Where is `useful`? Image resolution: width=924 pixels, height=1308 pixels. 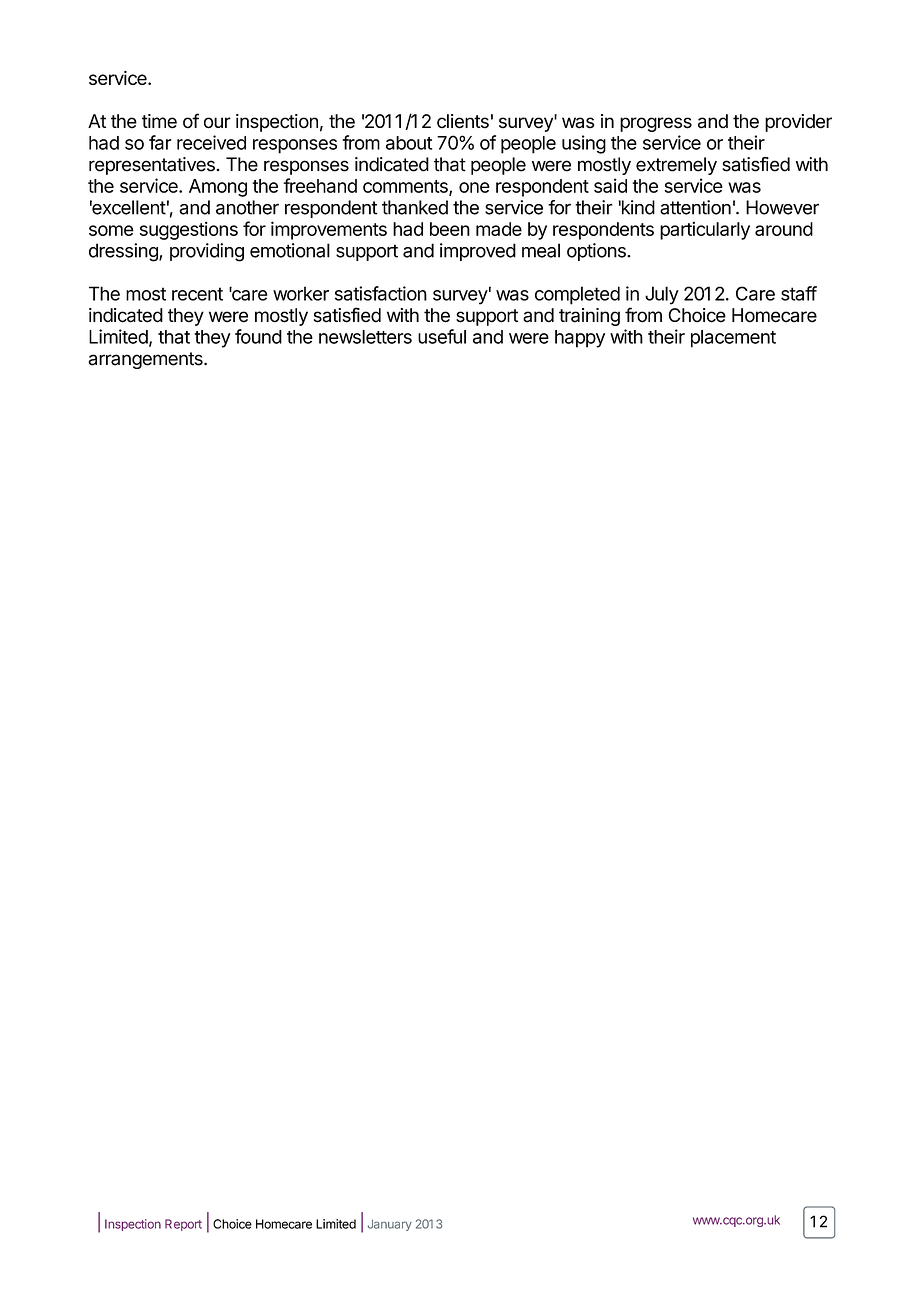 useful is located at coordinates (442, 336).
